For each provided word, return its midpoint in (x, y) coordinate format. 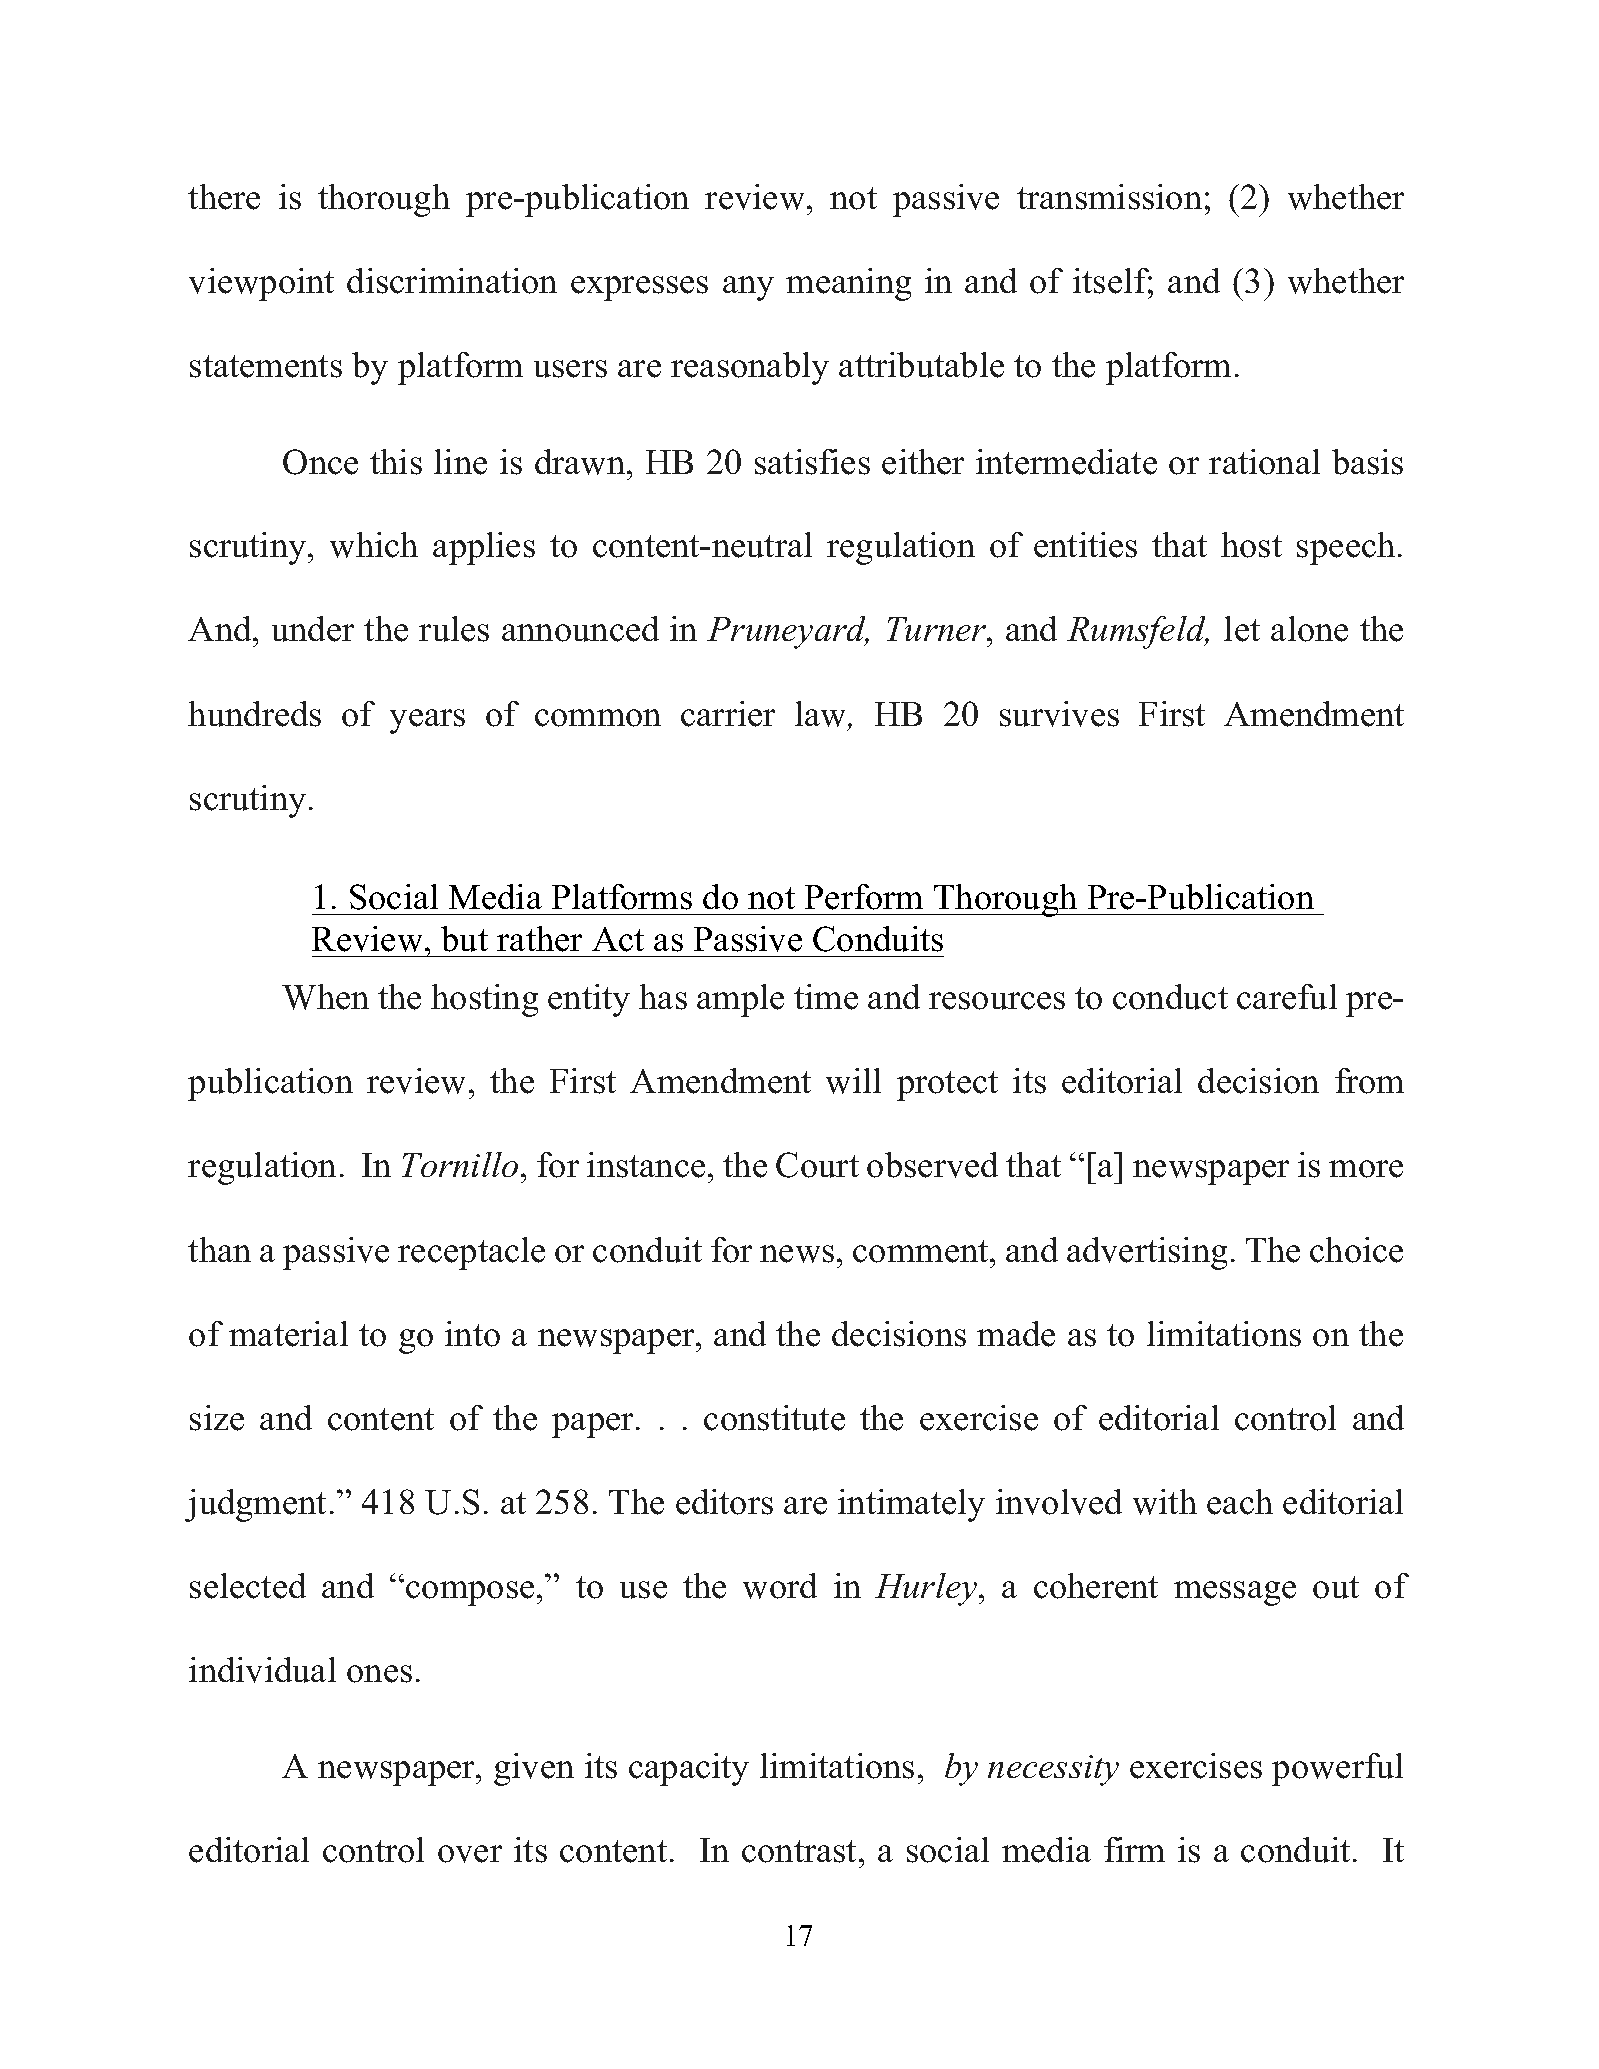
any (748, 288)
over (470, 1854)
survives (1059, 714)
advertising (1147, 1253)
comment (922, 1251)
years (427, 721)
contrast (801, 1851)
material (288, 1334)
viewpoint (261, 284)
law (822, 714)
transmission (1109, 197)
